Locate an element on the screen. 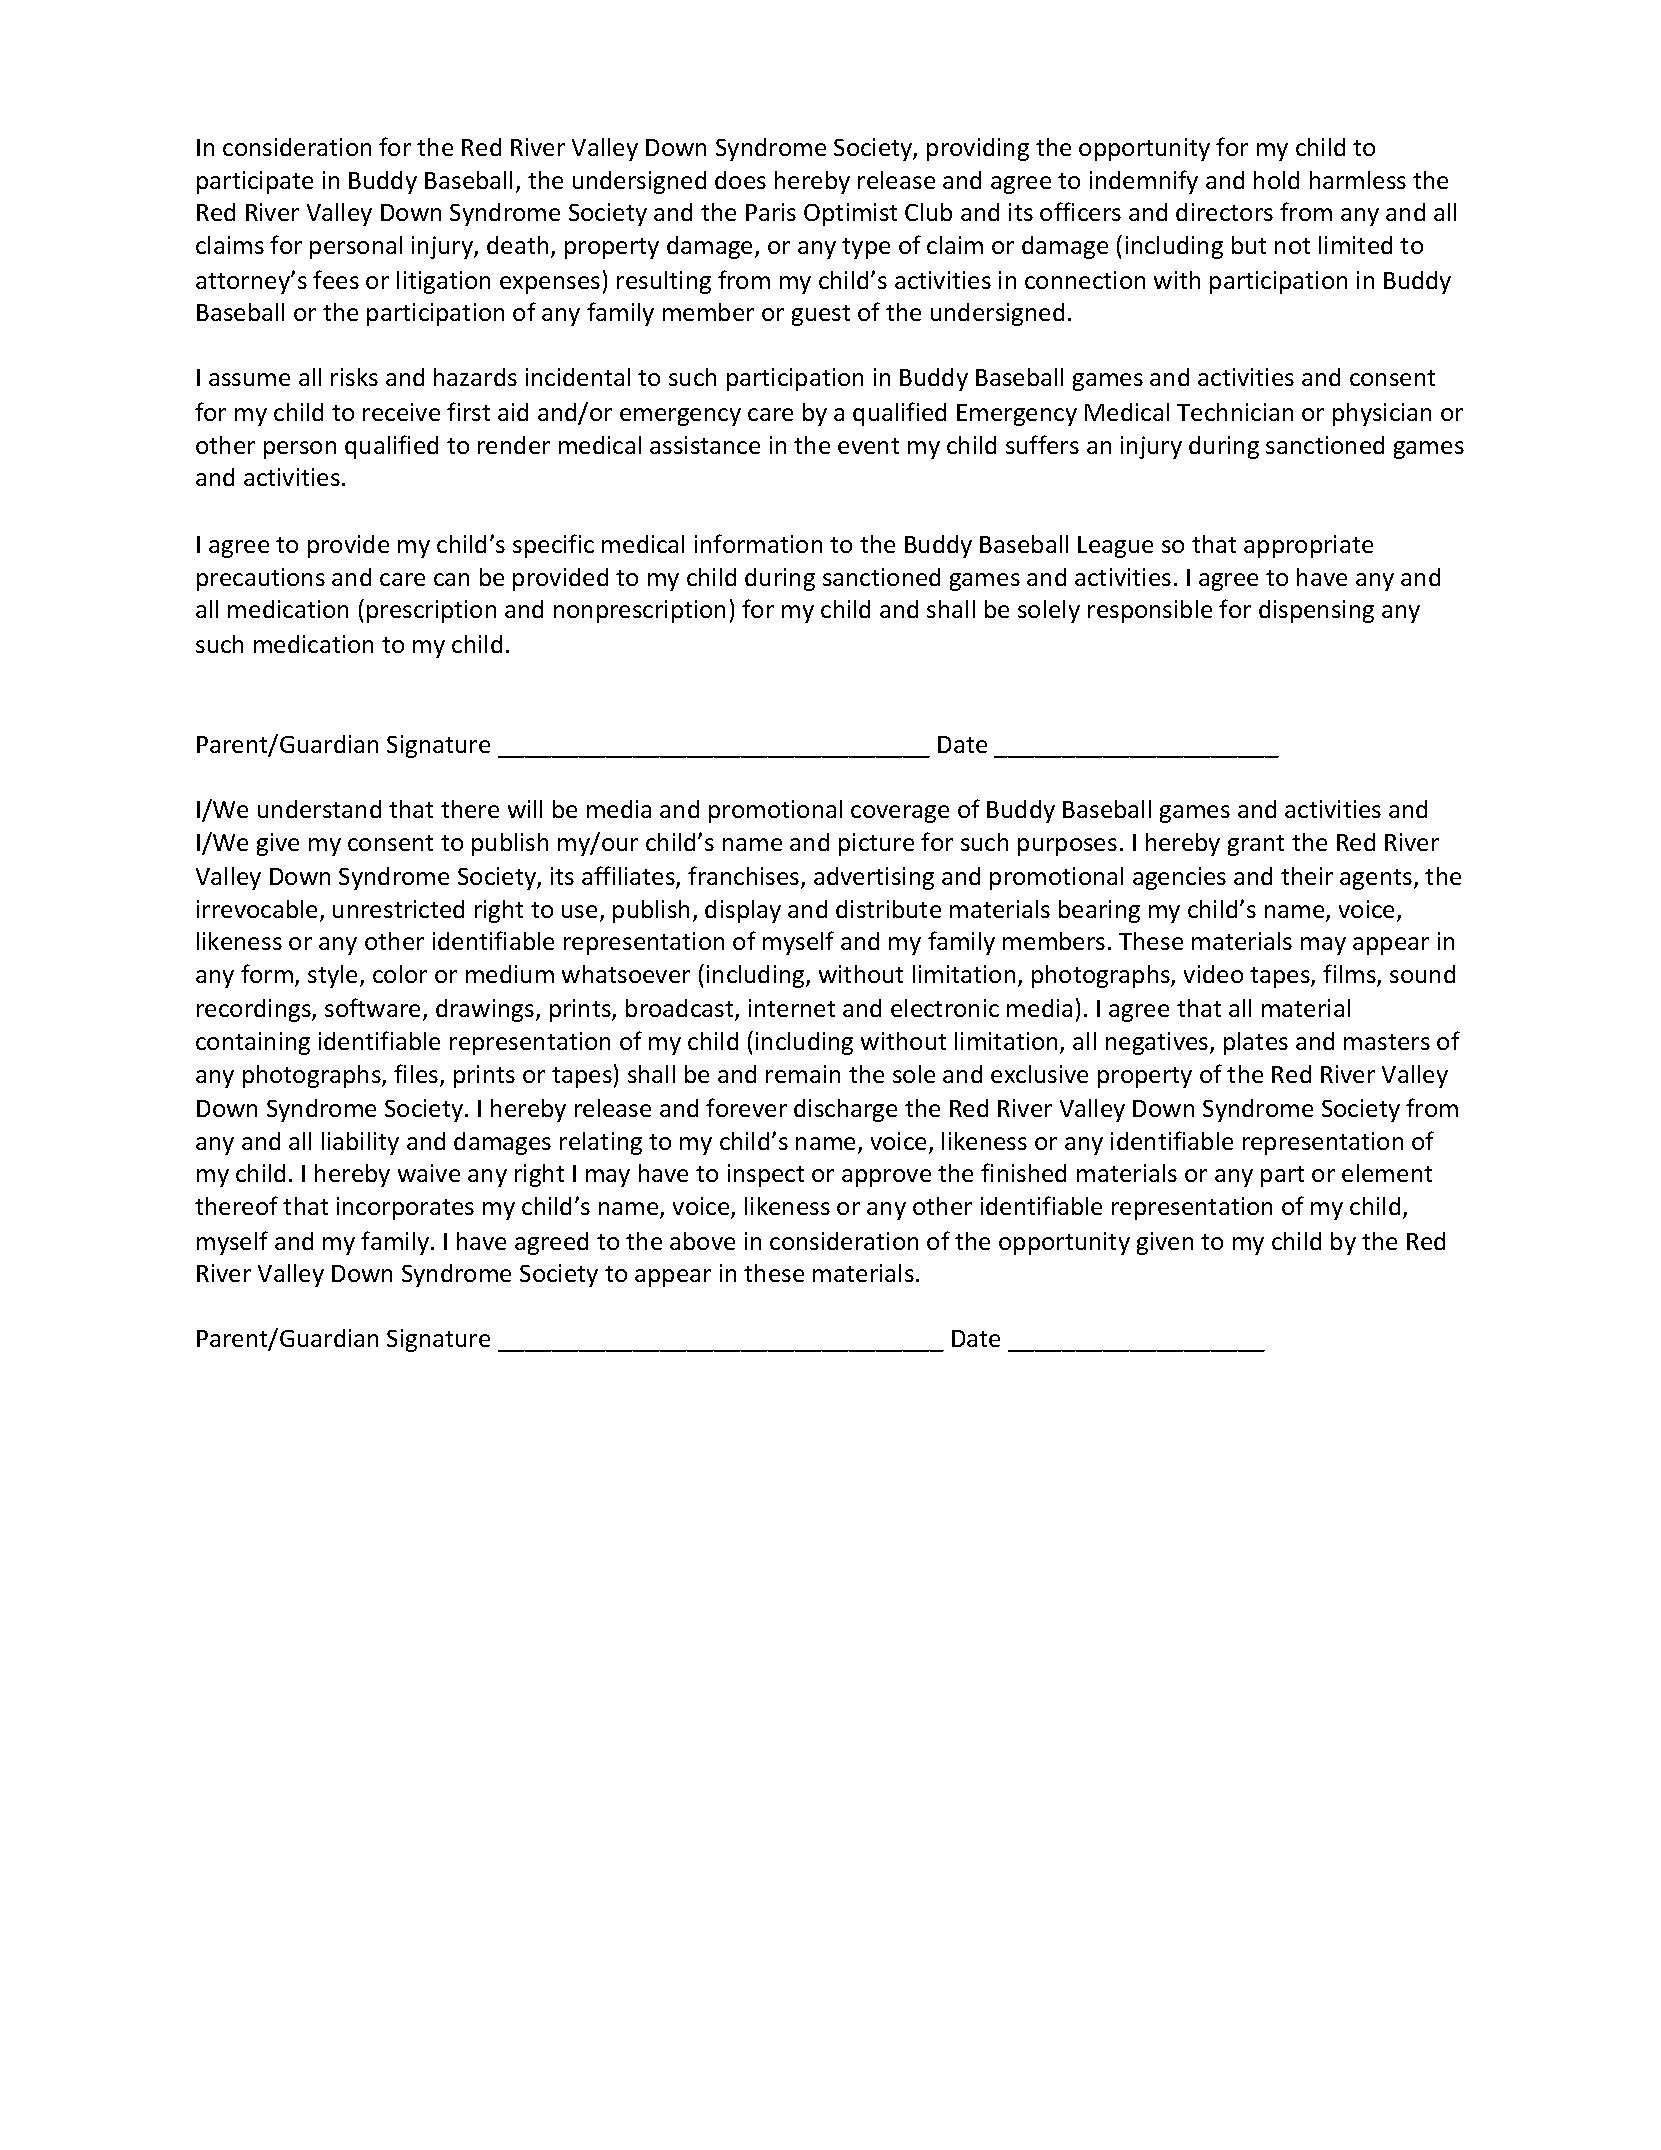  approve is located at coordinates (886, 1178).
